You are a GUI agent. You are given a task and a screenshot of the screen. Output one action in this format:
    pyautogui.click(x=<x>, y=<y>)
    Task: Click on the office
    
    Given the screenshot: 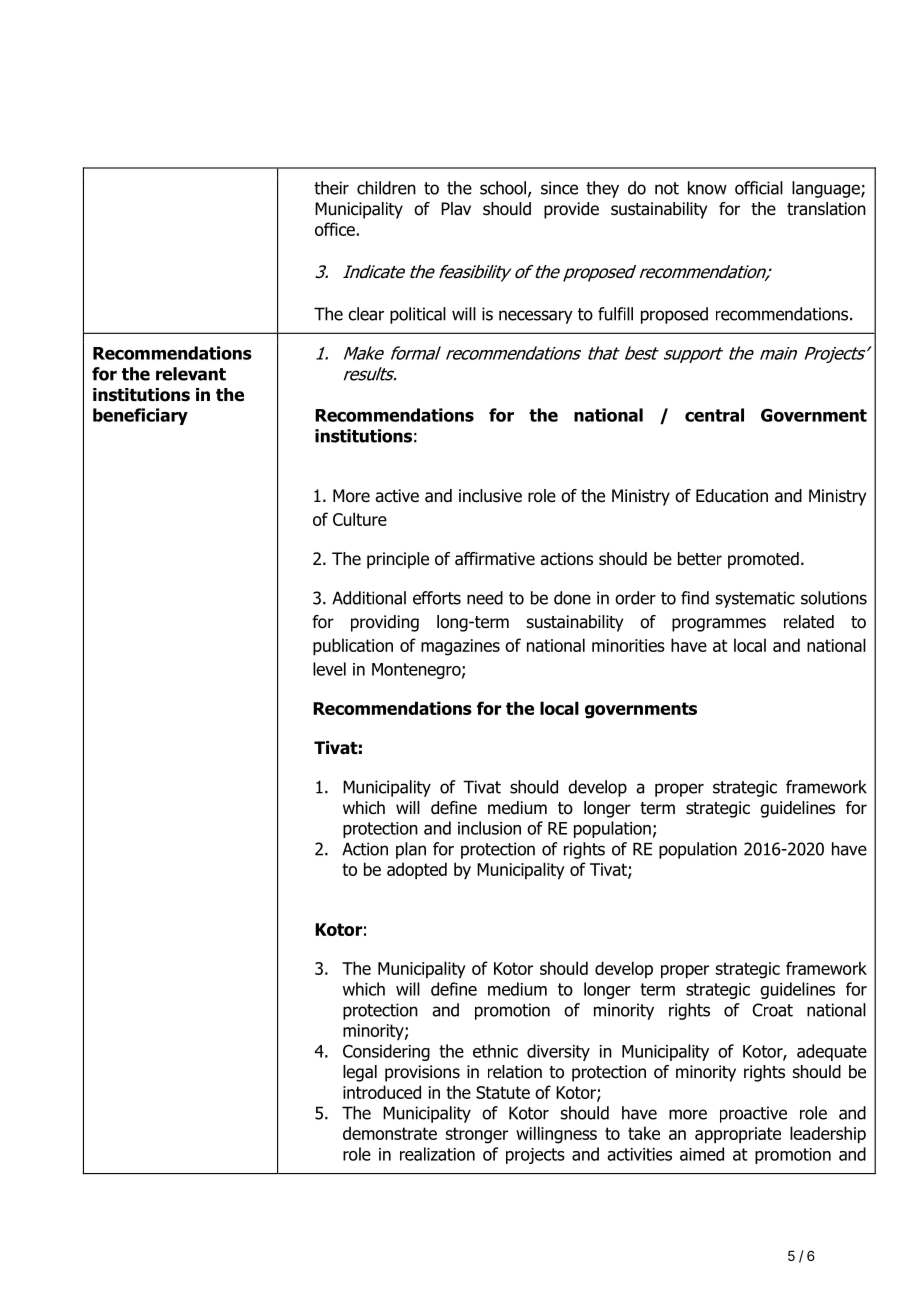 What is the action you would take?
    pyautogui.click(x=335, y=229)
